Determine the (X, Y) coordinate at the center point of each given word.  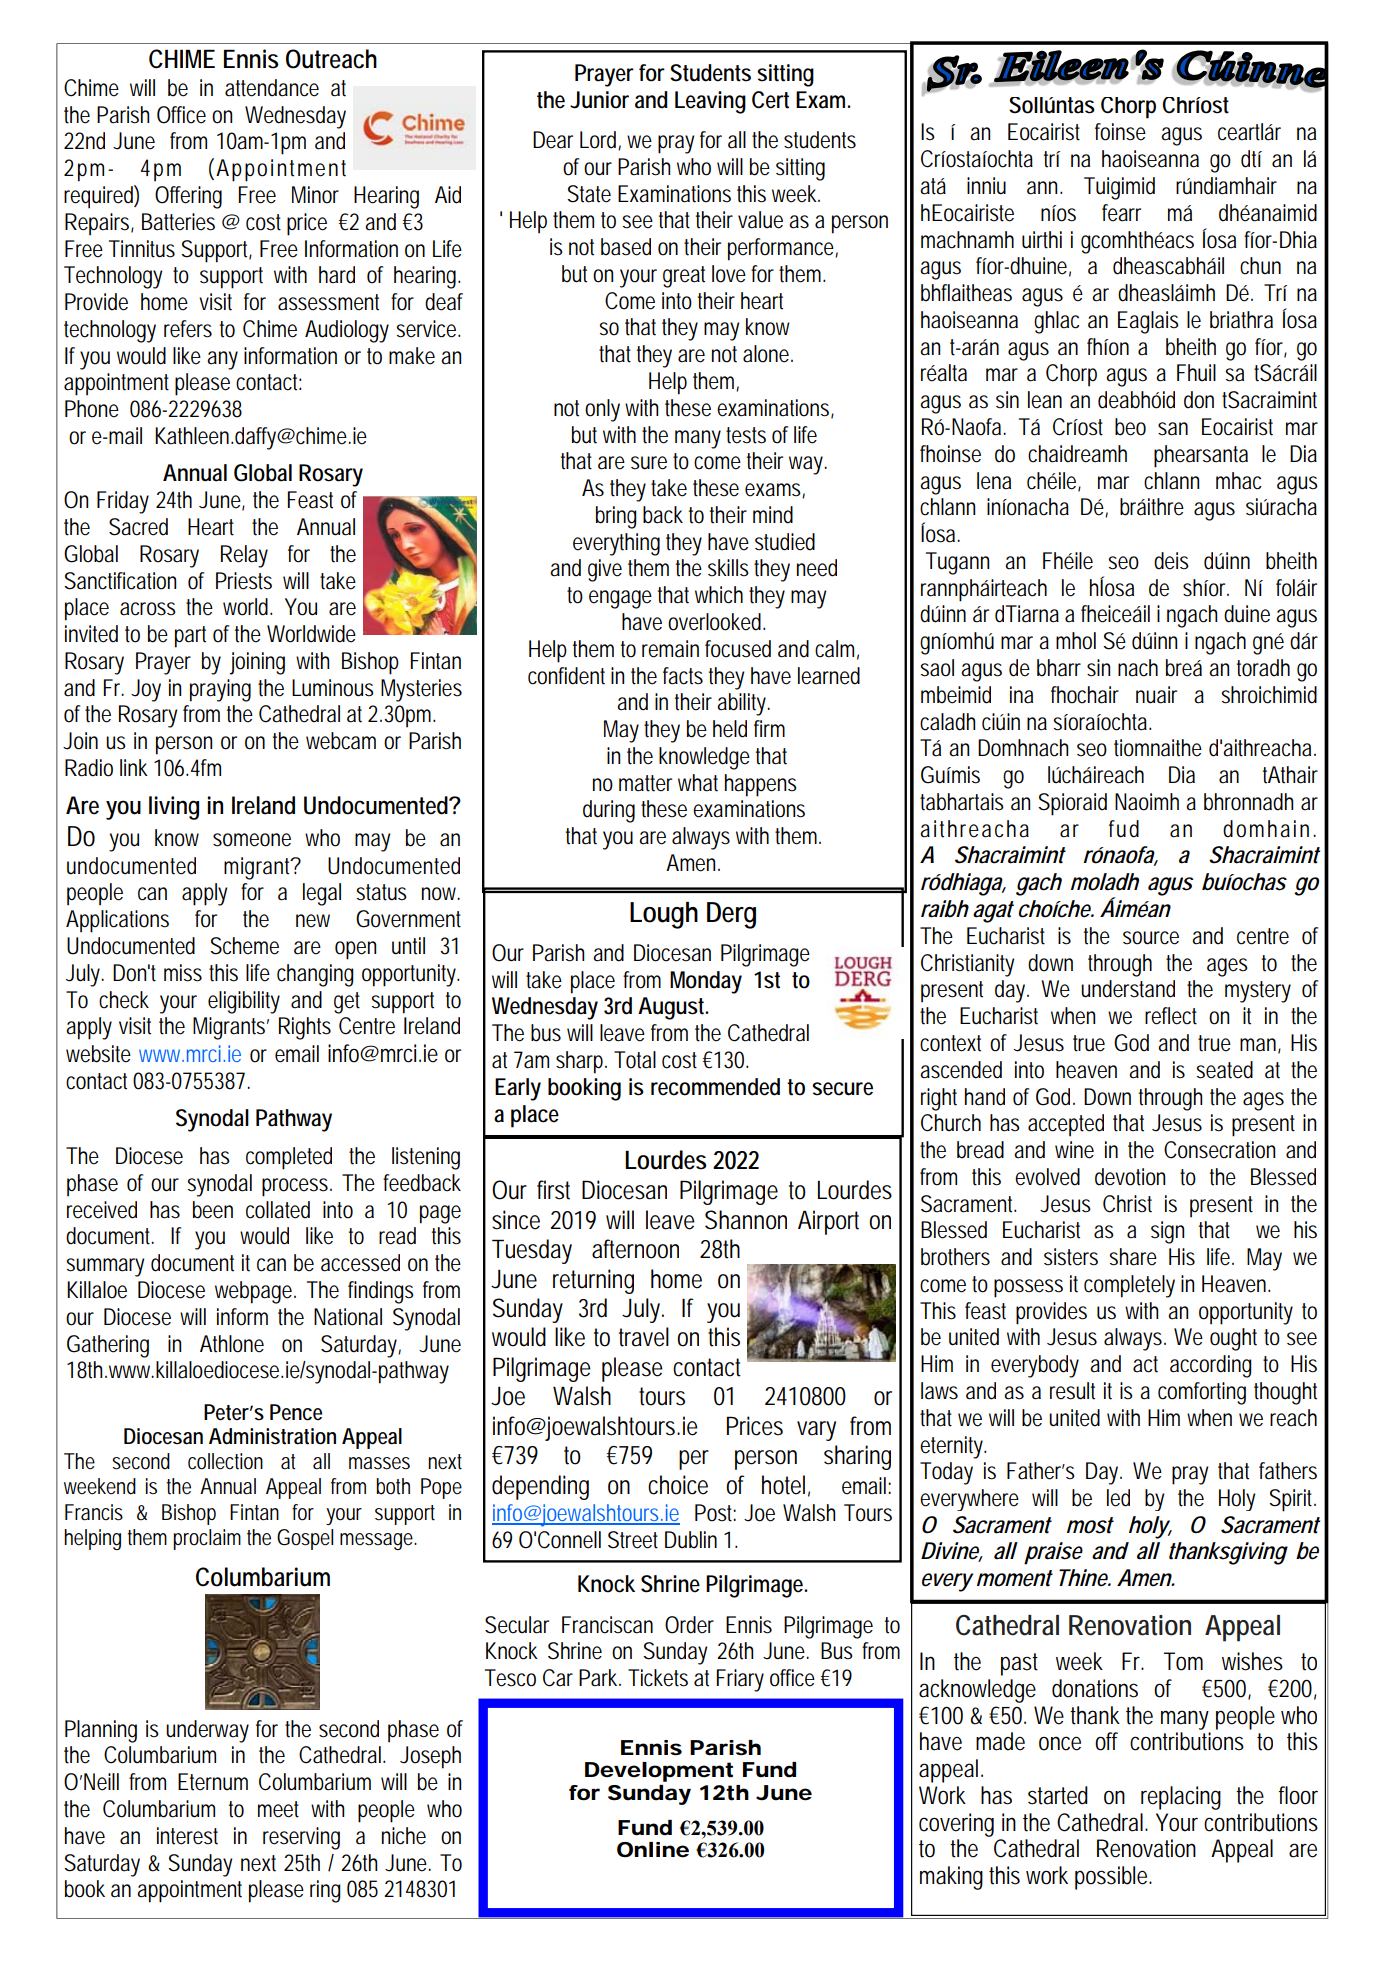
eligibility (244, 1002)
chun (1260, 266)
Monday (706, 982)
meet (278, 1809)
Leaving (710, 102)
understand (1128, 989)
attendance (272, 88)
